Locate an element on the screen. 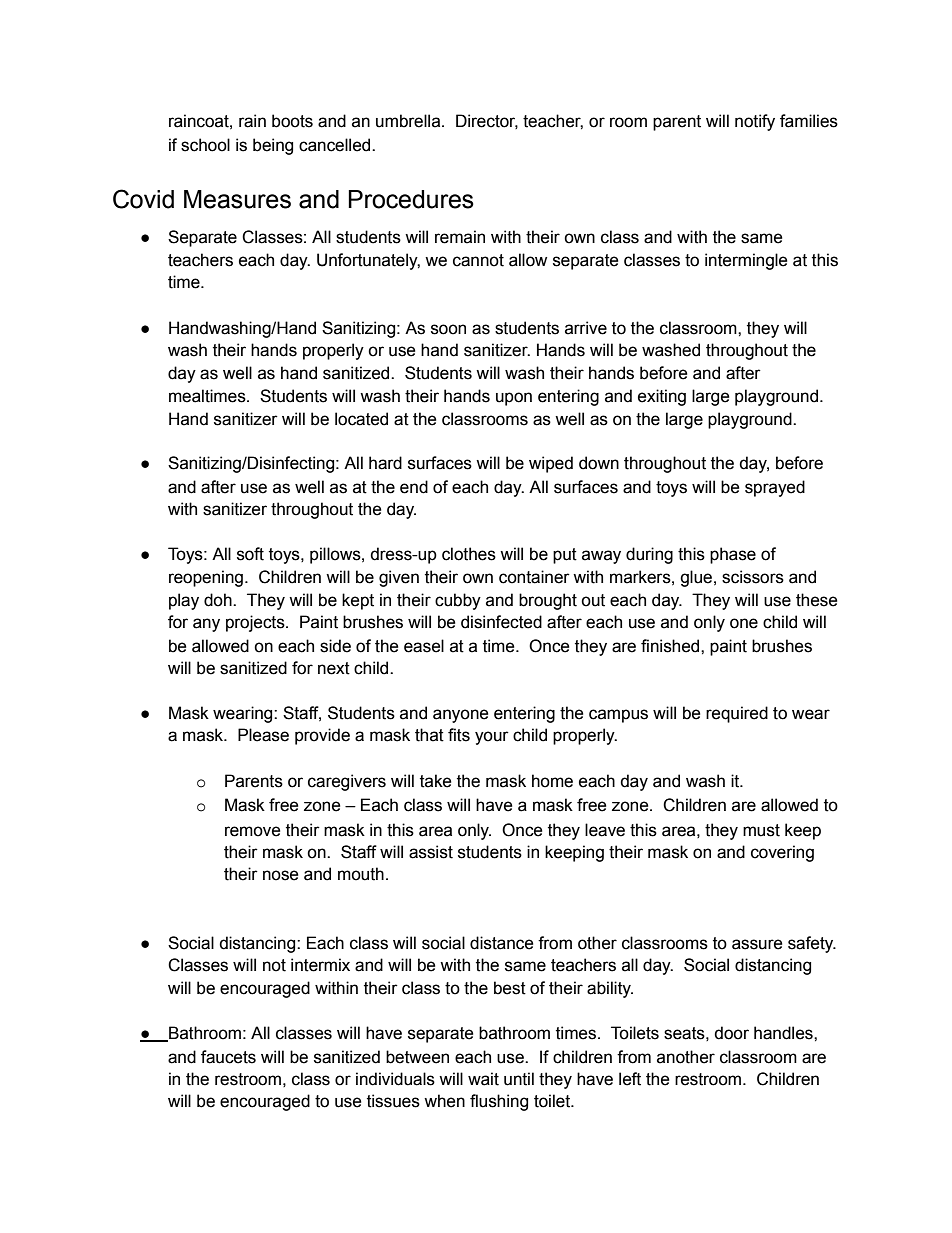  school is located at coordinates (205, 145).
